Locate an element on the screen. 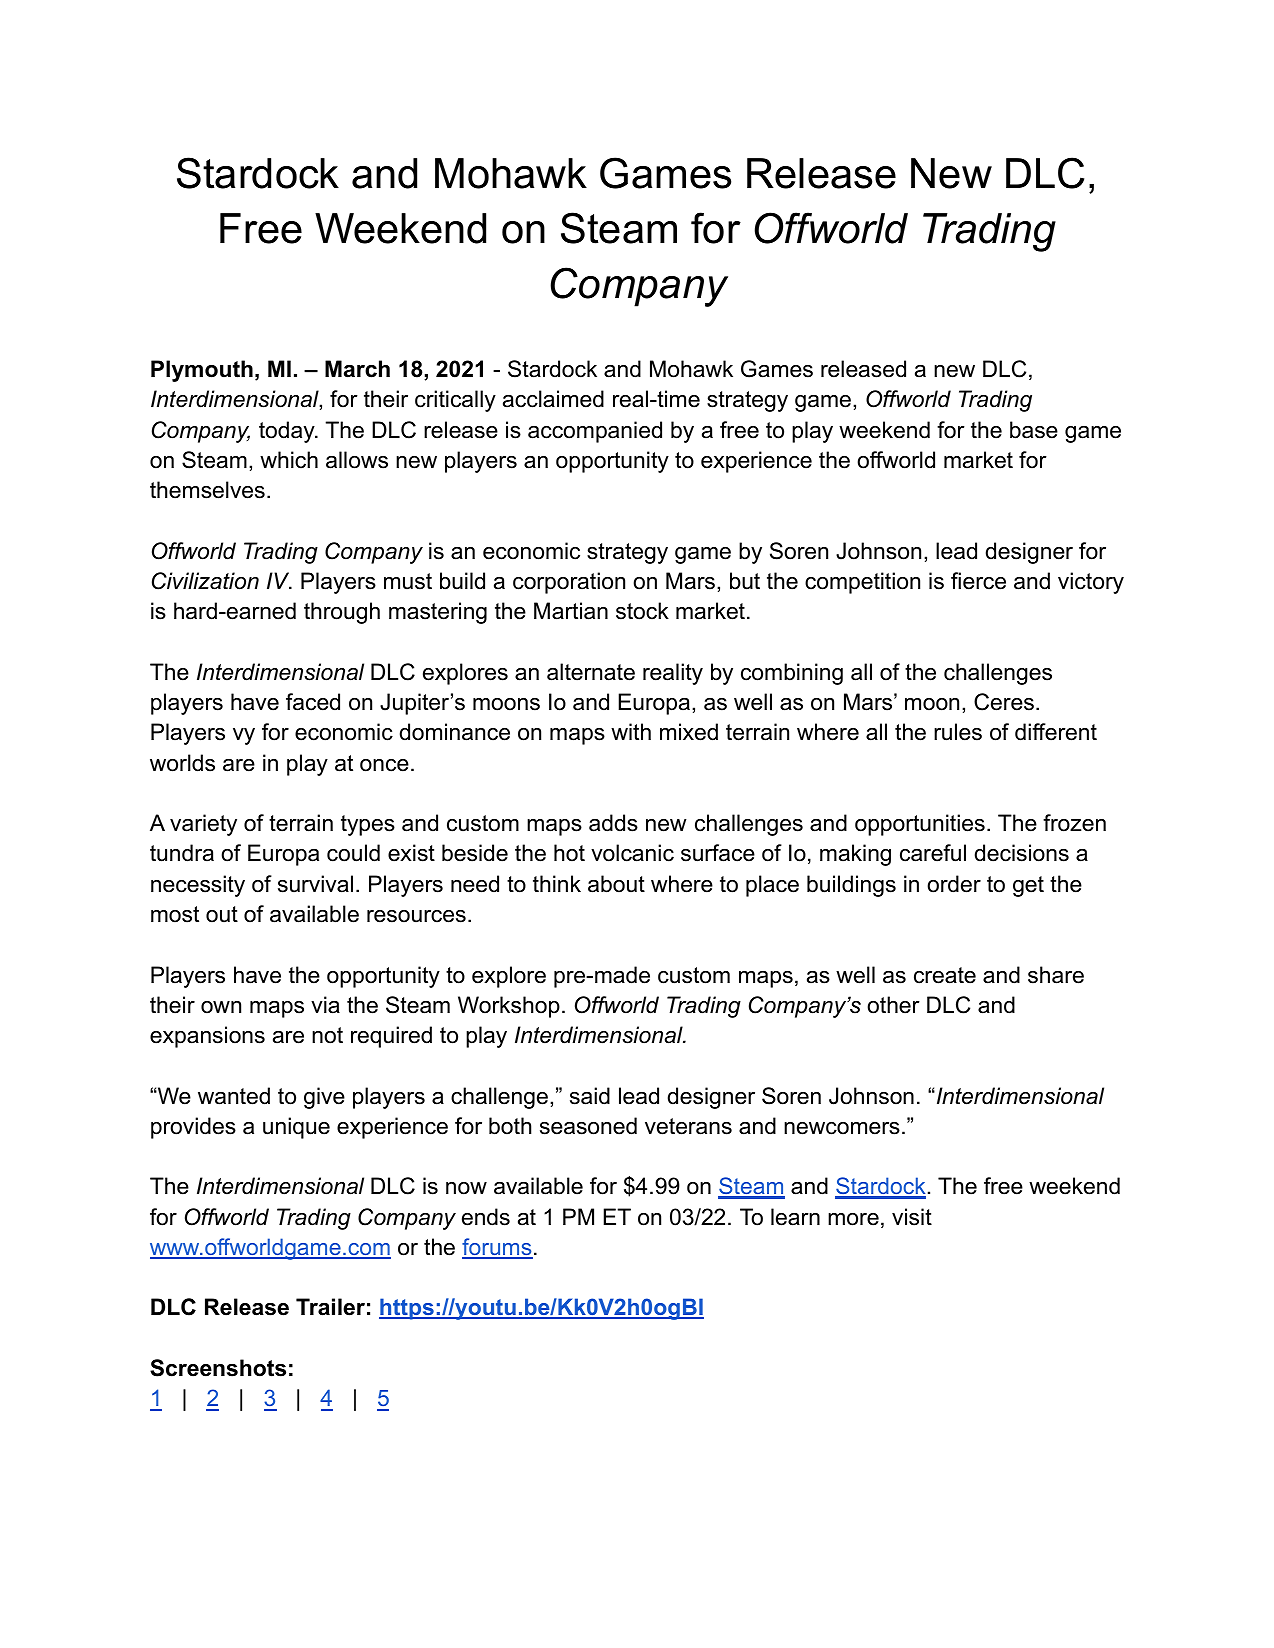  survival is located at coordinates (315, 884).
